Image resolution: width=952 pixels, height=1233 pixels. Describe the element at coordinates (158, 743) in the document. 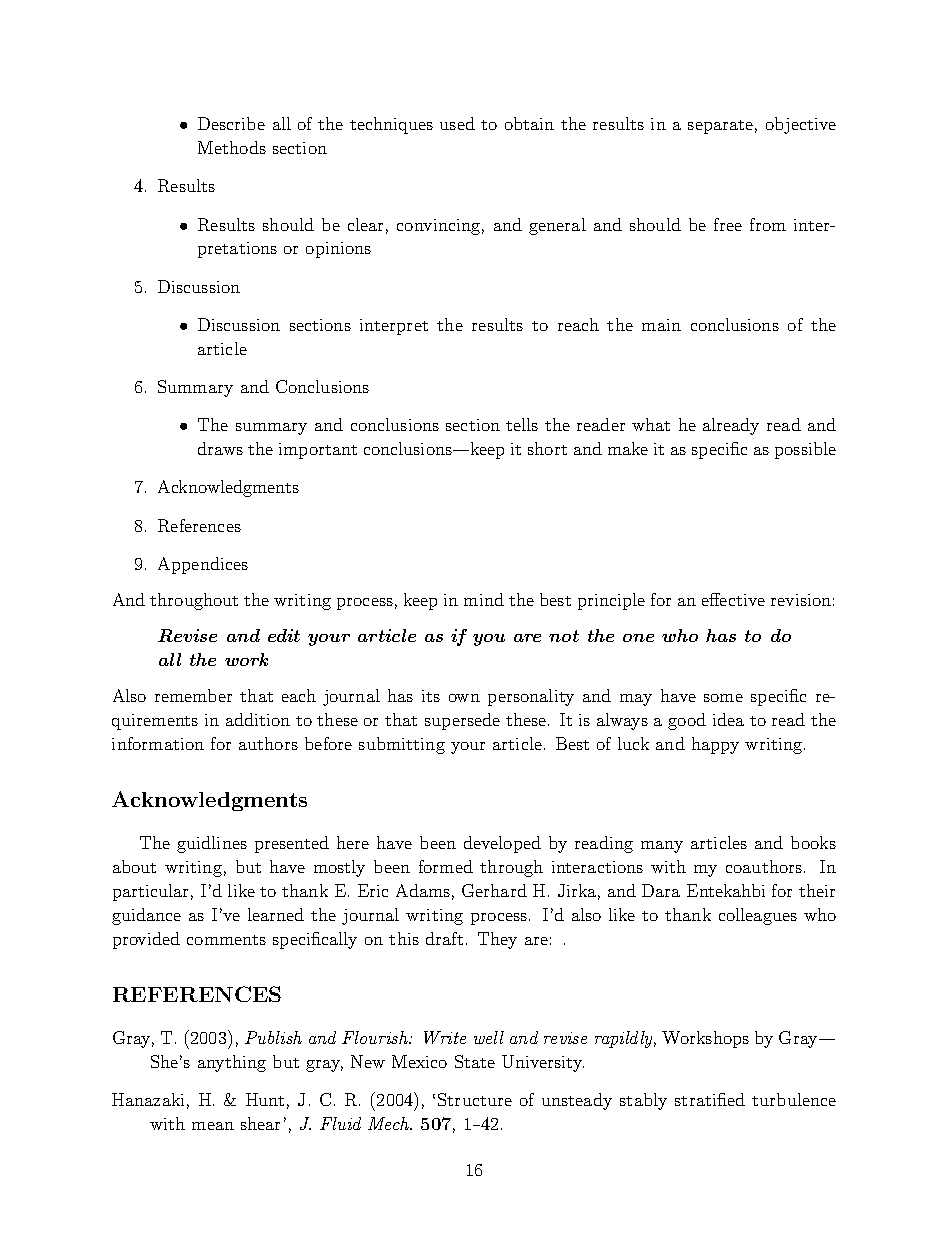

I see `information` at that location.
